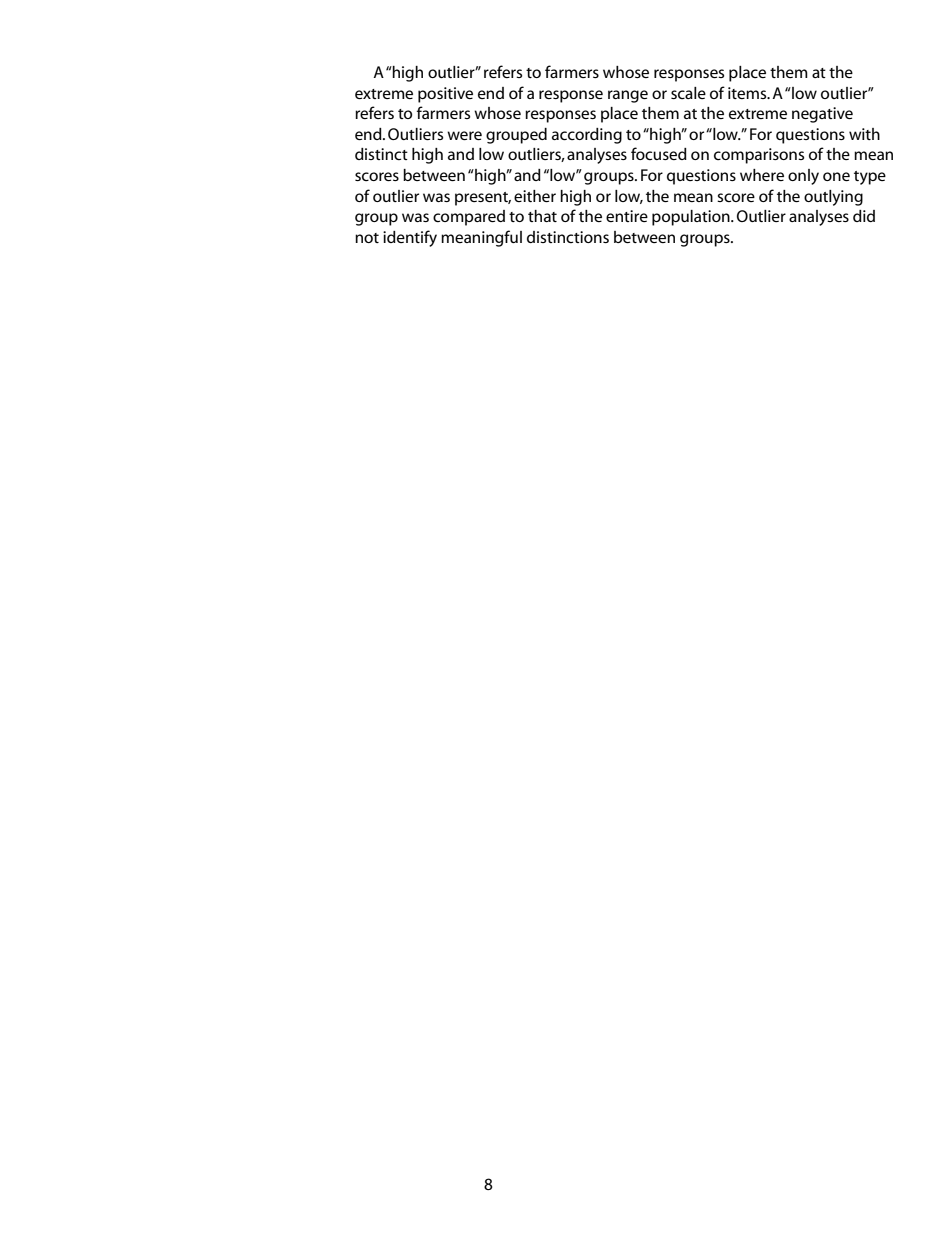  Describe the element at coordinates (628, 96) in the screenshot. I see `range` at that location.
